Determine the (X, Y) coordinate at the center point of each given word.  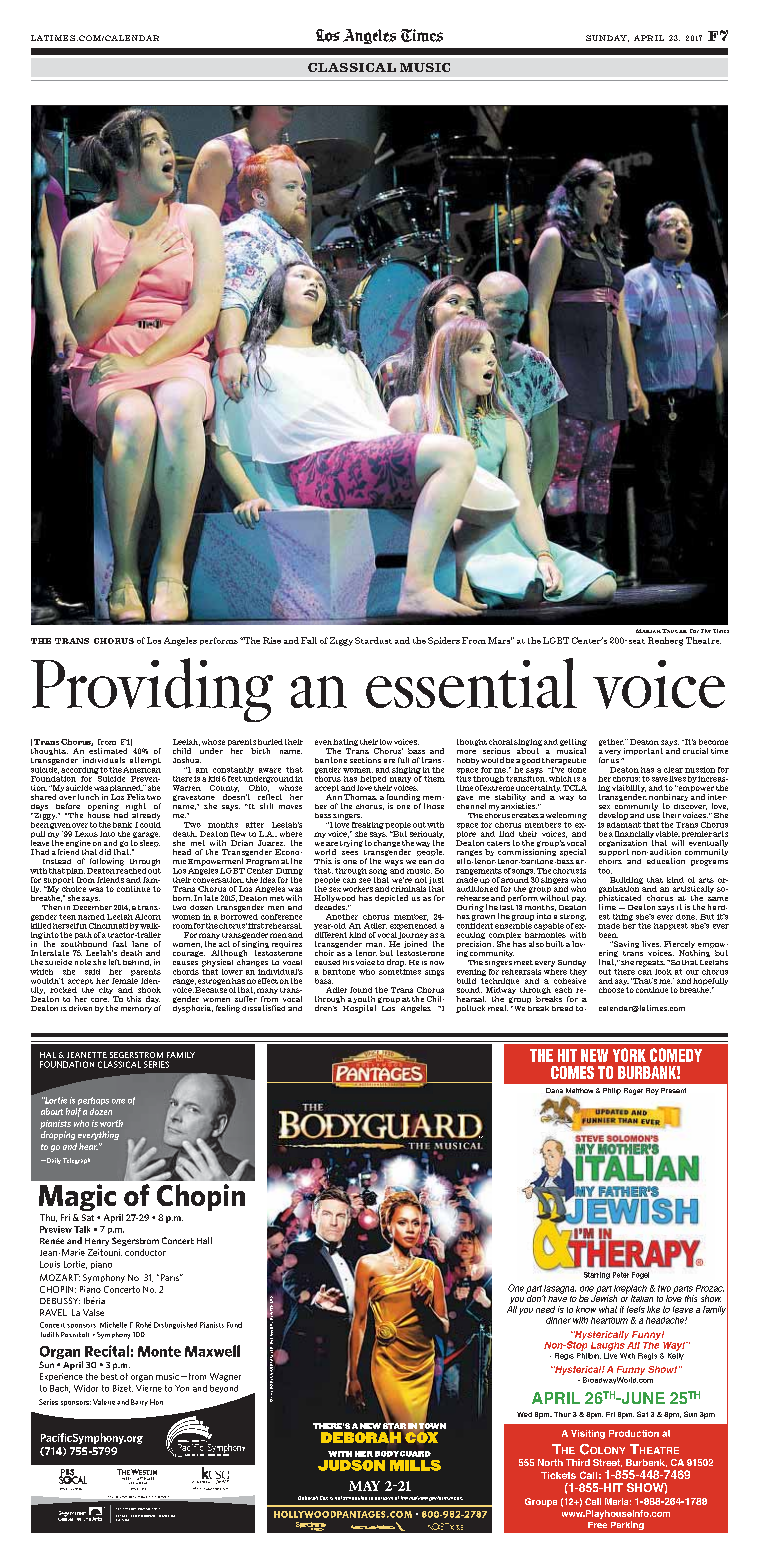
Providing (152, 690)
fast (120, 944)
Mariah (648, 631)
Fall (309, 640)
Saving (625, 944)
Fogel (640, 1275)
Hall (204, 1240)
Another (342, 917)
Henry (97, 1242)
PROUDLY (144, 1497)
